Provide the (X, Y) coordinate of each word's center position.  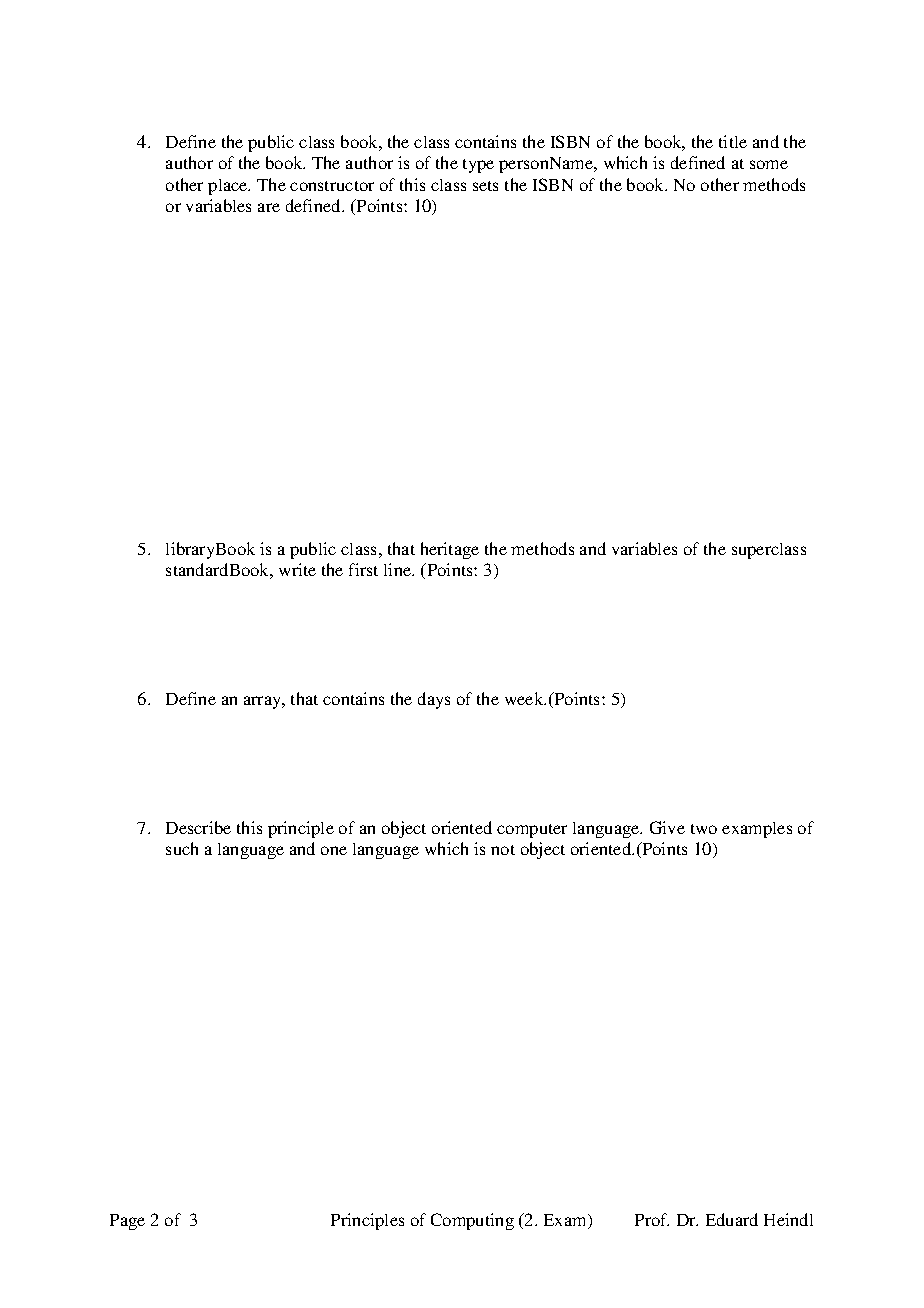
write (297, 569)
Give (667, 827)
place (229, 187)
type (478, 166)
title (733, 141)
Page (127, 1222)
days (434, 700)
